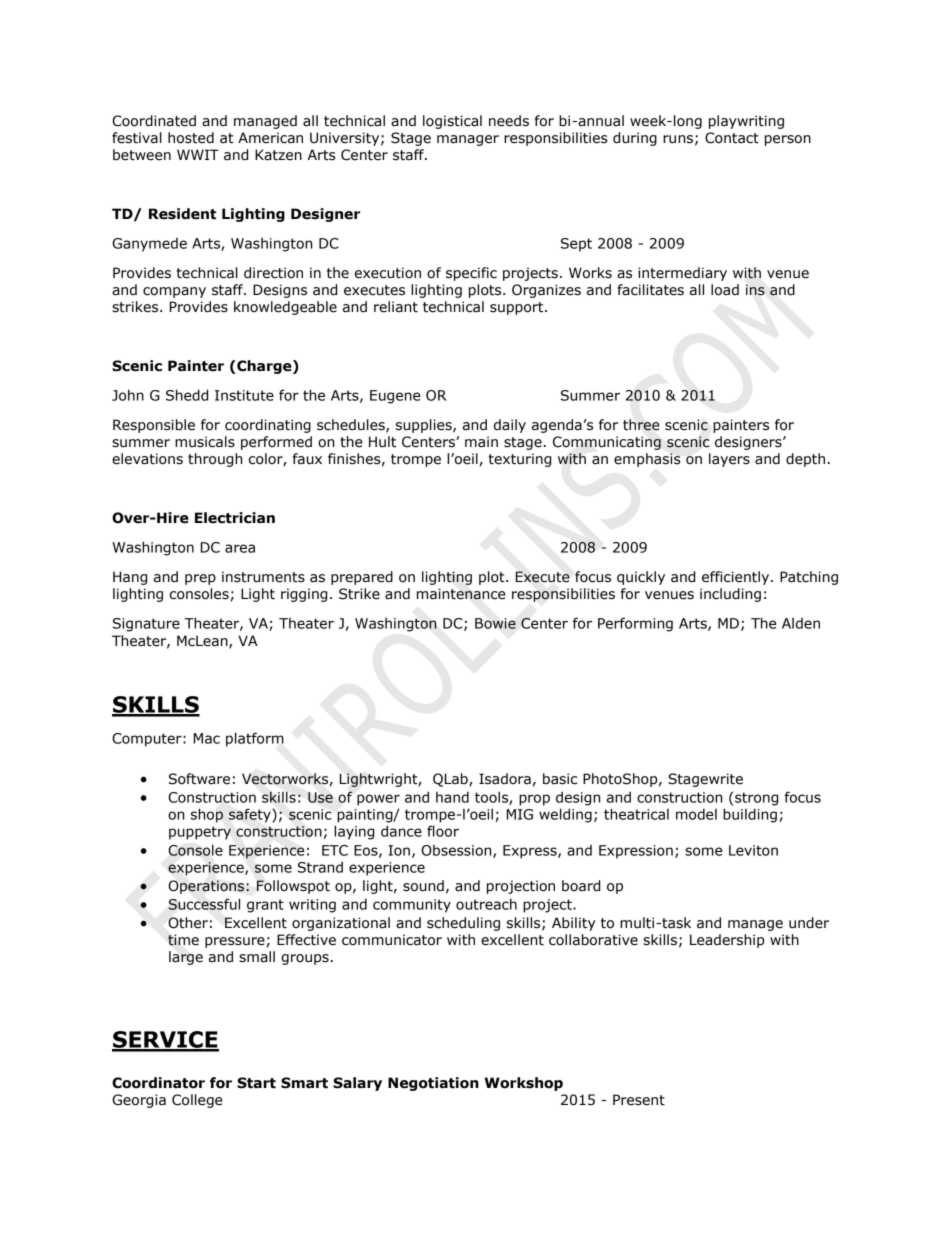 Image resolution: width=952 pixels, height=1233 pixels. I want to click on Negotiation, so click(433, 1084).
